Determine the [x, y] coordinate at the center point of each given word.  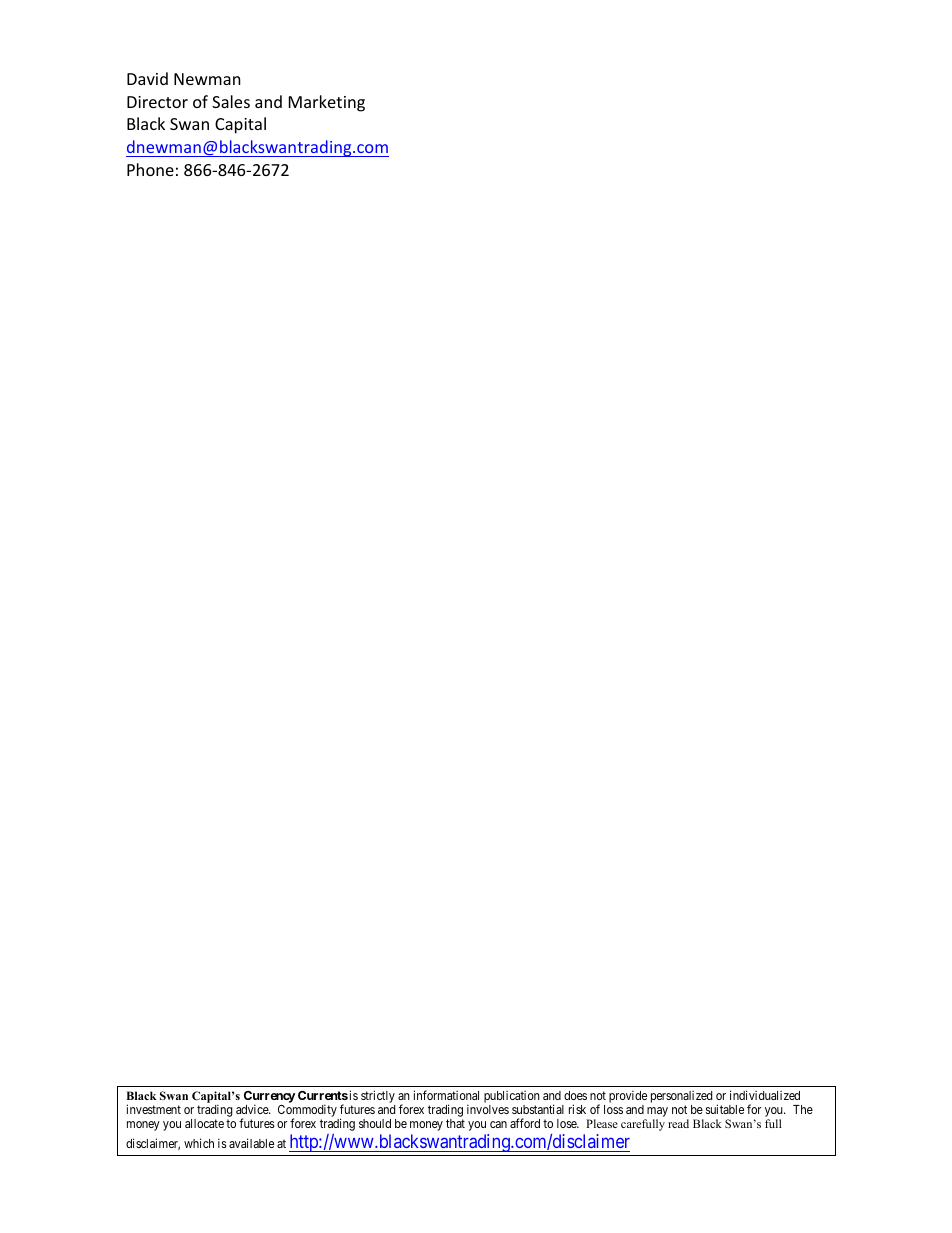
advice [253, 1109]
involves [488, 1109]
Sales [231, 101]
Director [157, 102]
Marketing [327, 103]
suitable [725, 1109]
